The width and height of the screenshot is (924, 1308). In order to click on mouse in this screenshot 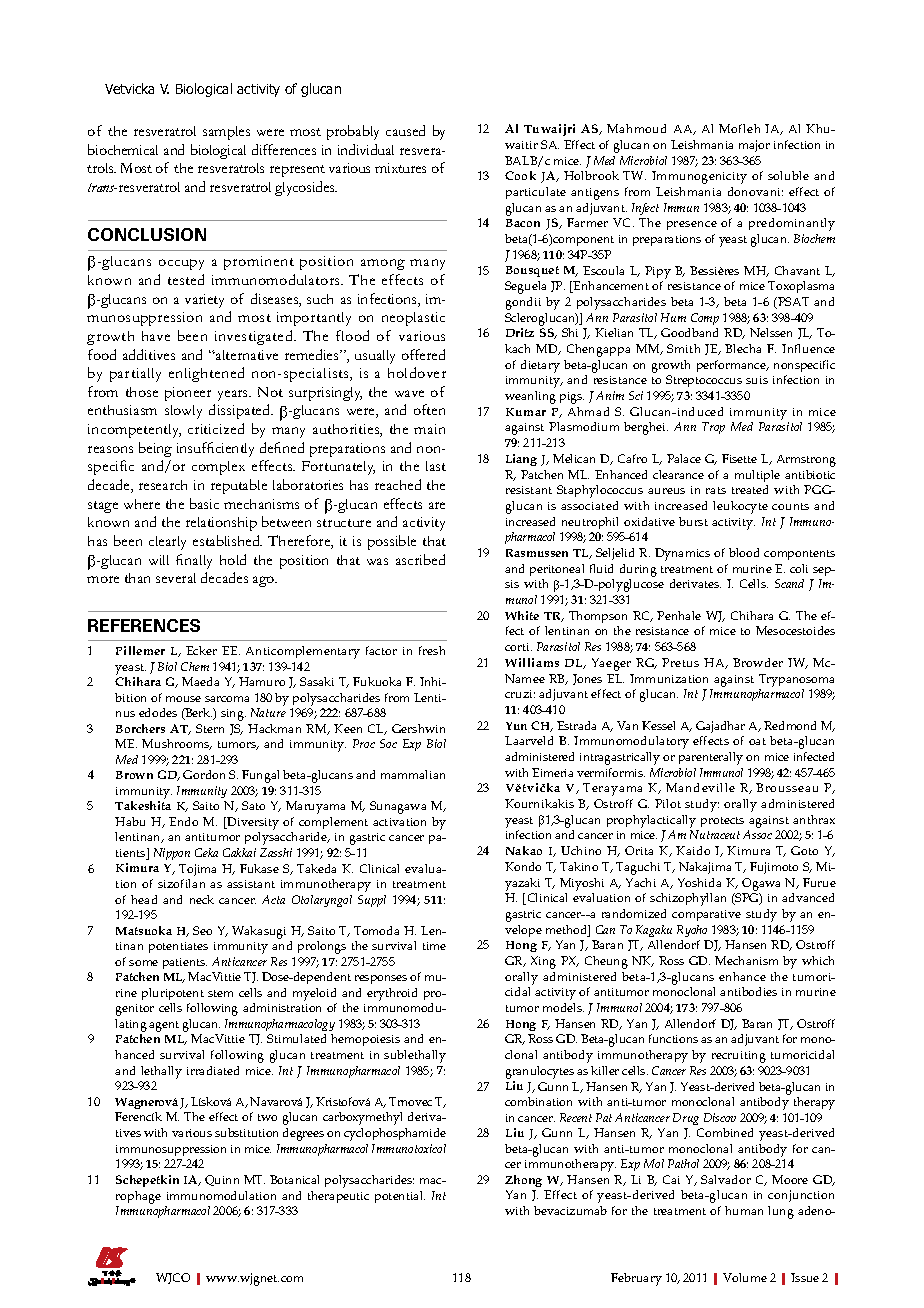, I will do `click(183, 699)`.
